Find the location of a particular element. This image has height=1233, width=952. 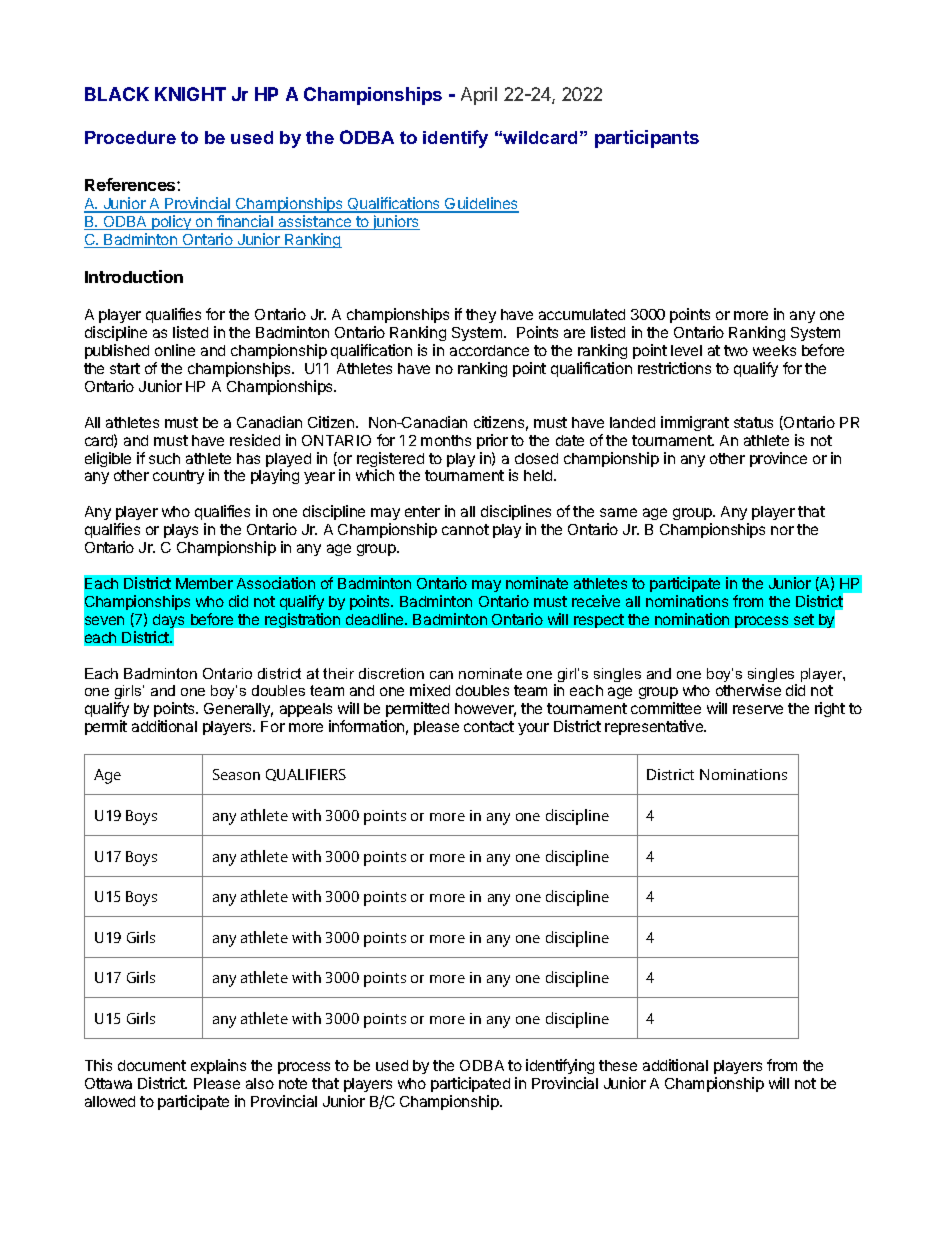

set is located at coordinates (804, 619).
